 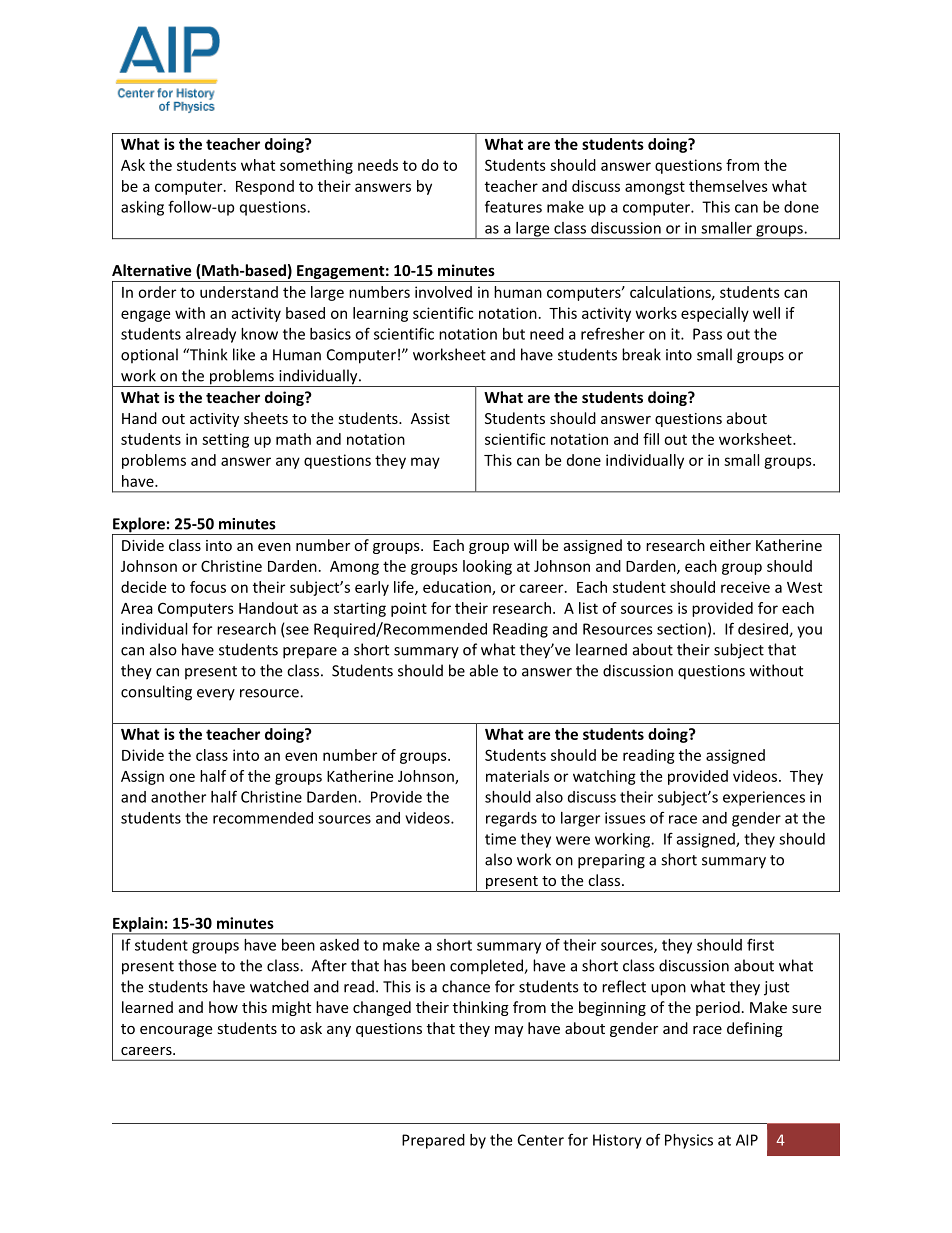 I want to click on features, so click(x=513, y=206).
